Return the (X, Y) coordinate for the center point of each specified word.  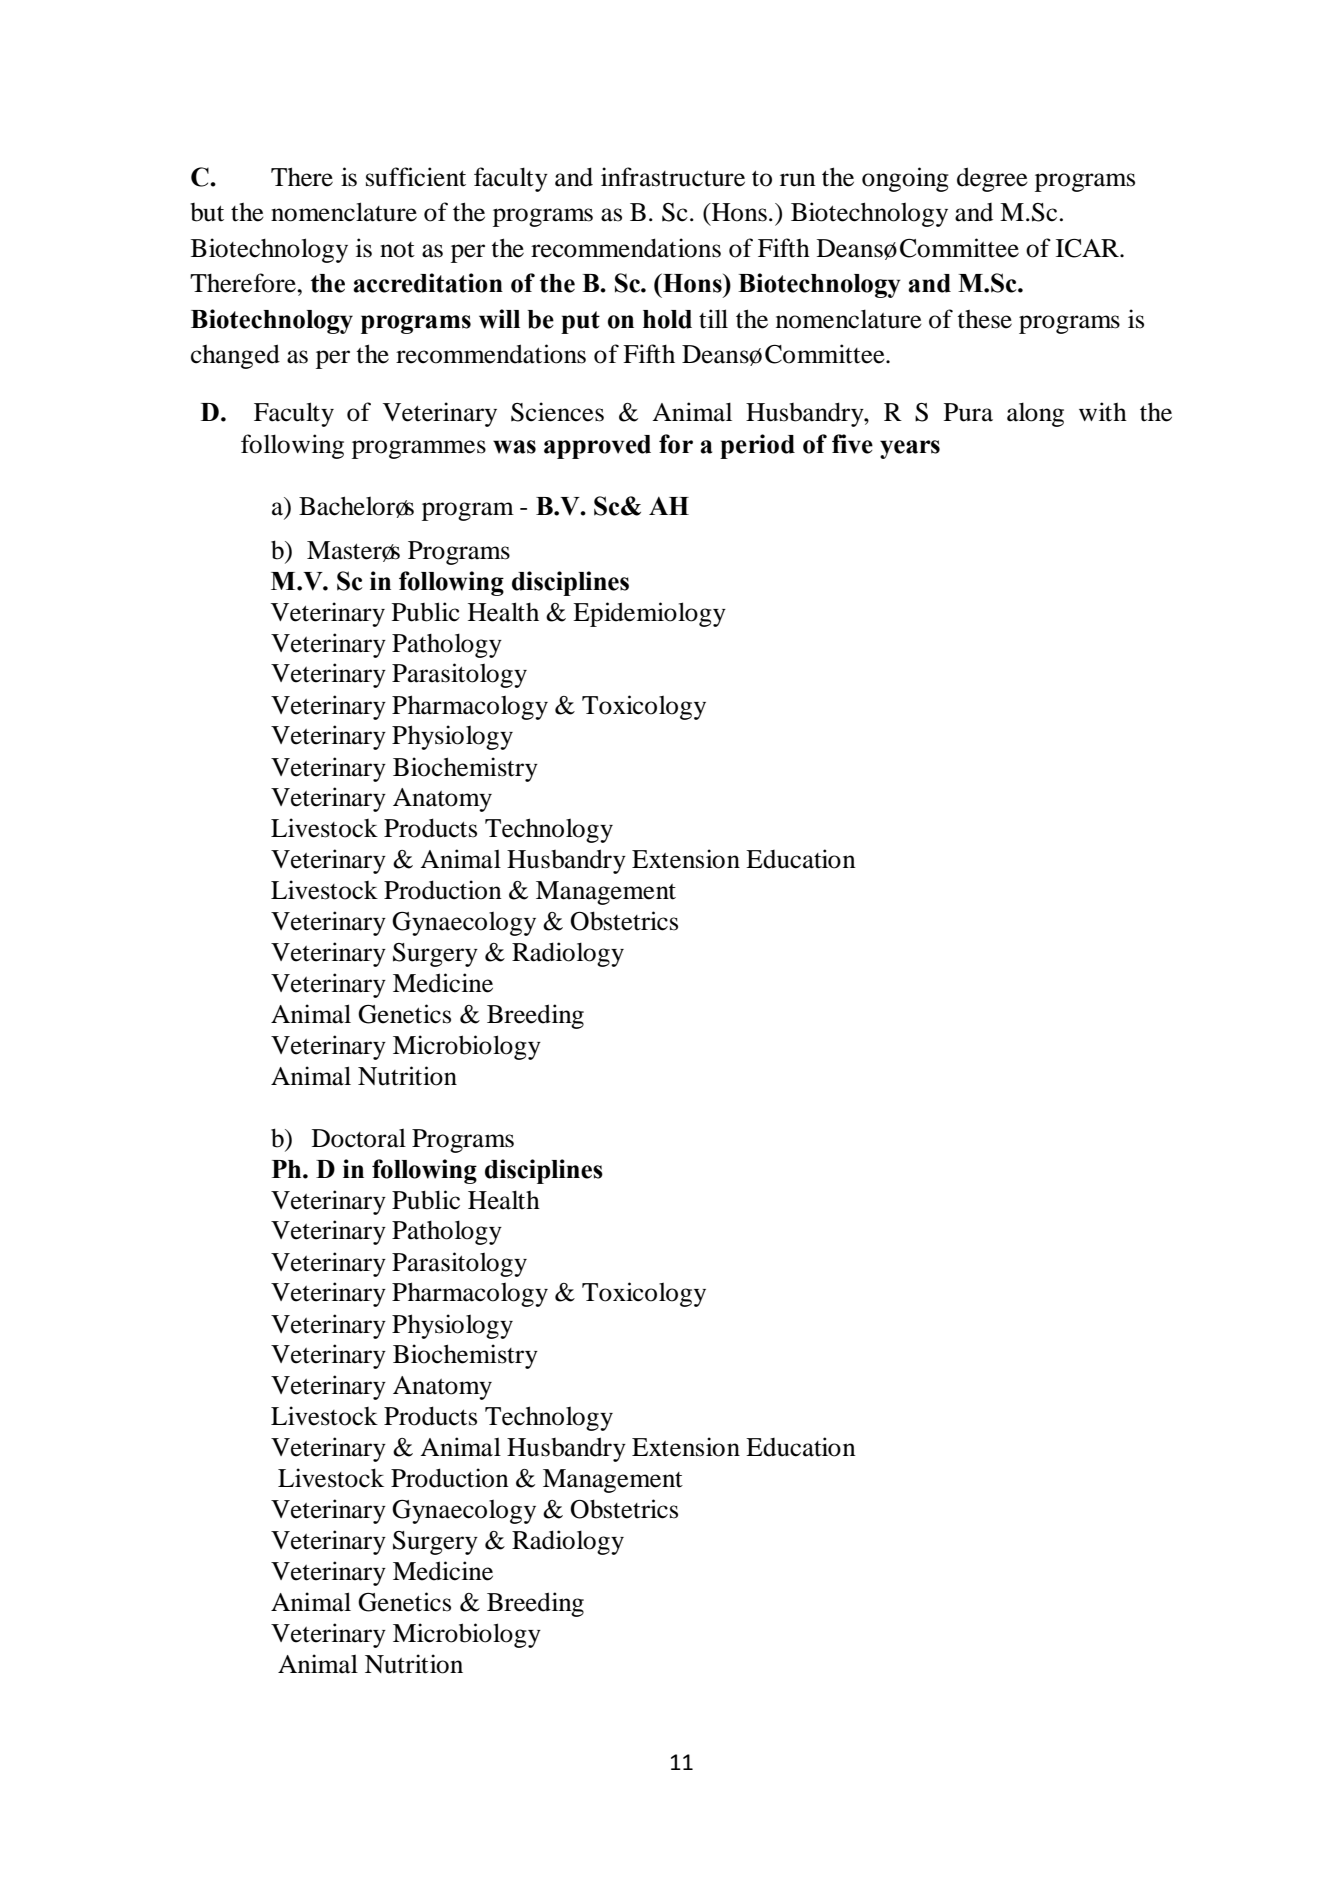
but (207, 212)
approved (597, 447)
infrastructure (673, 177)
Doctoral (359, 1138)
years (910, 449)
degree (992, 179)
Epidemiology (649, 614)
